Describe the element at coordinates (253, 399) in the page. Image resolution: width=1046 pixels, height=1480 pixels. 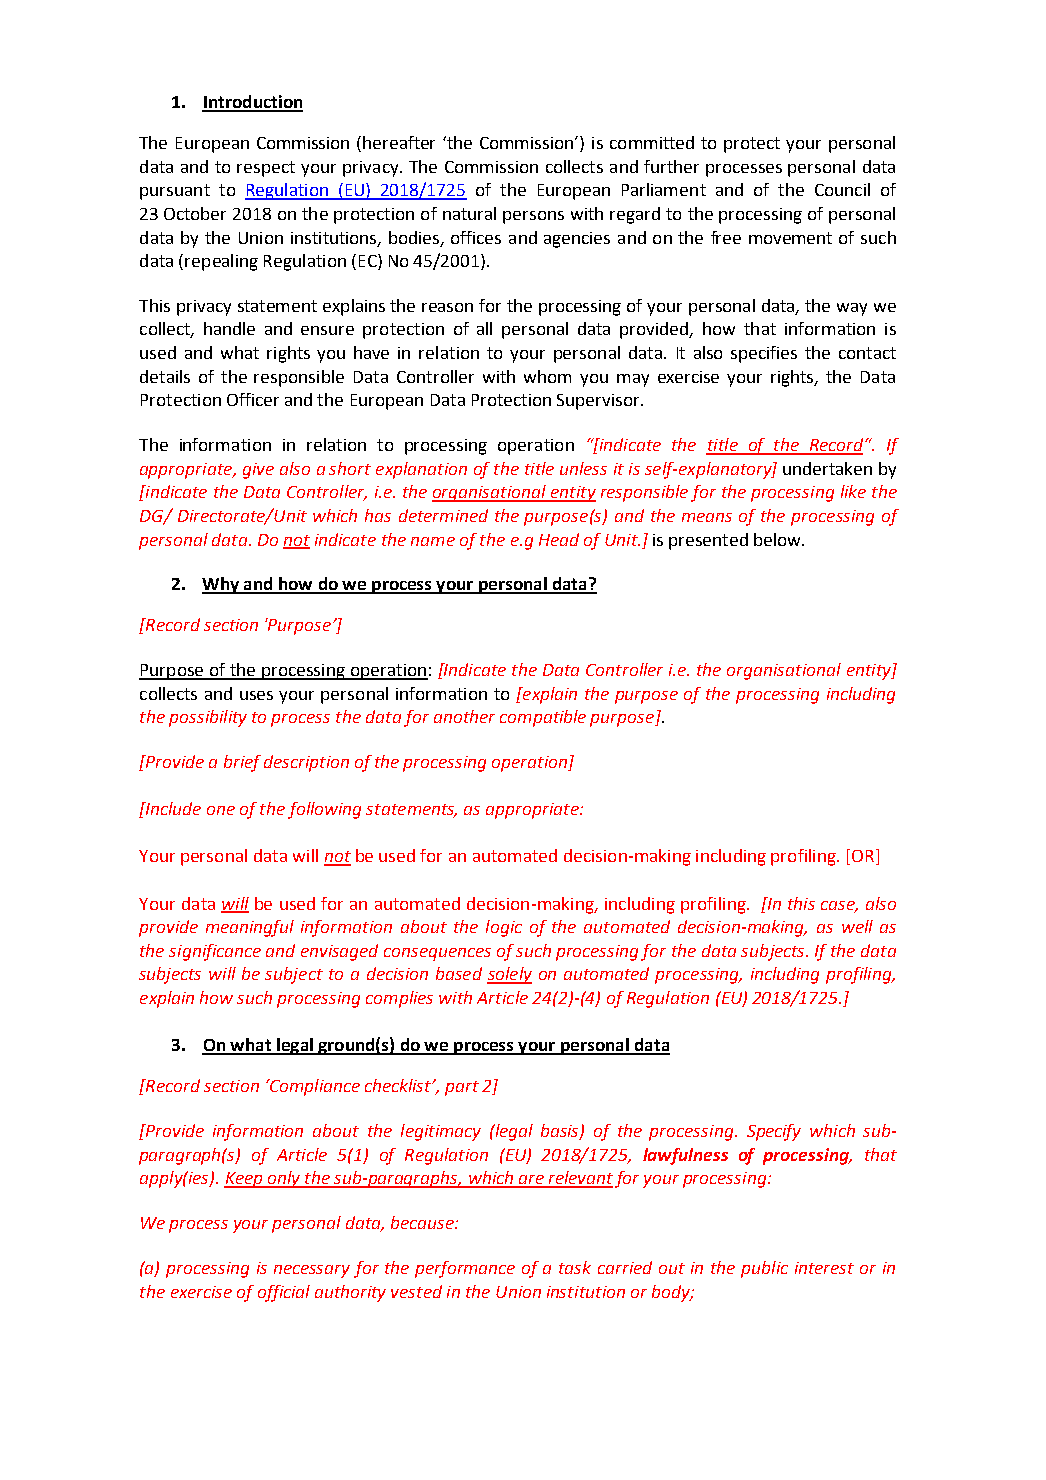
I see `Officer` at that location.
